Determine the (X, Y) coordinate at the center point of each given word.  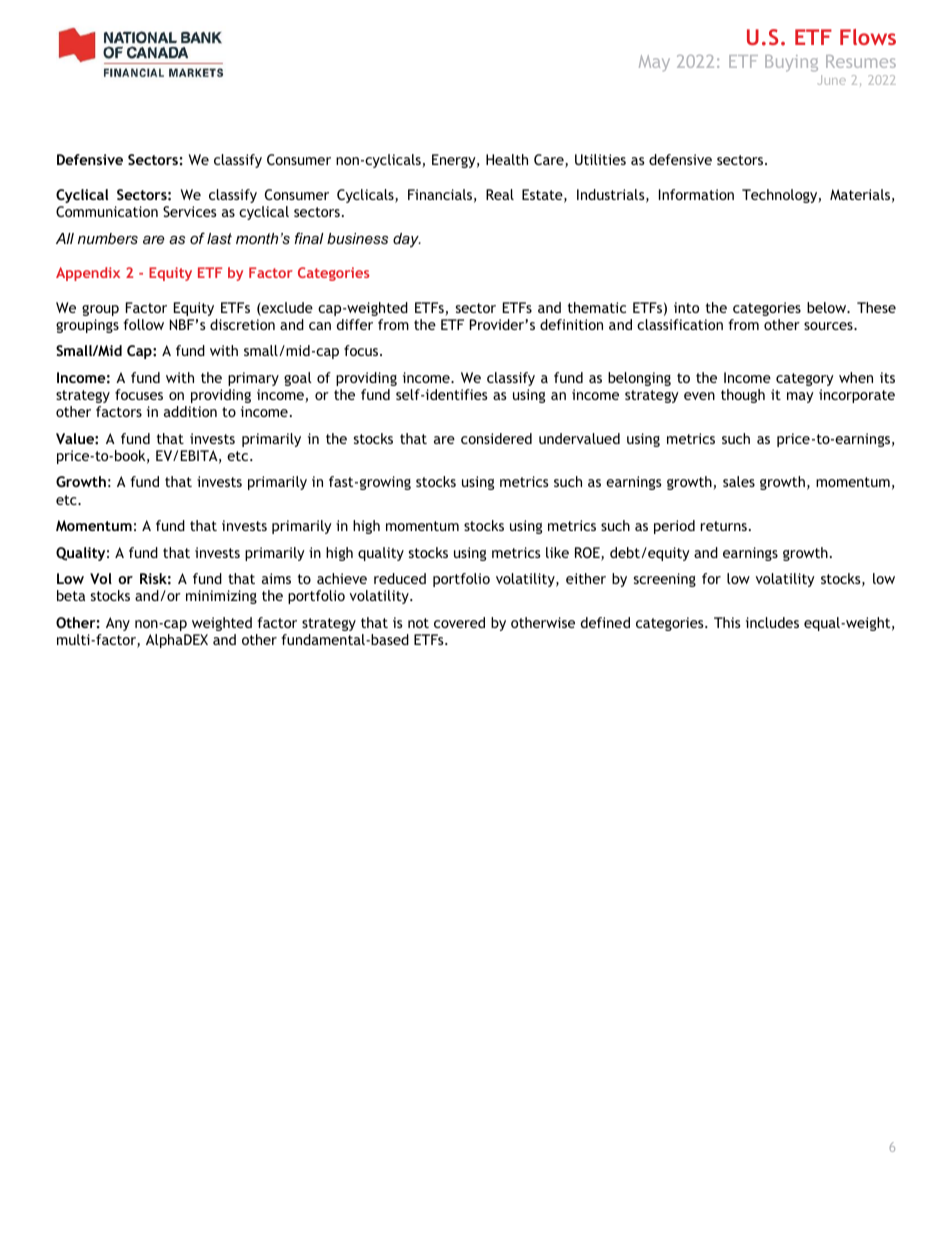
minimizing (221, 597)
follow (143, 324)
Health (507, 159)
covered (459, 622)
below (828, 307)
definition (571, 324)
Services (189, 211)
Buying (791, 63)
